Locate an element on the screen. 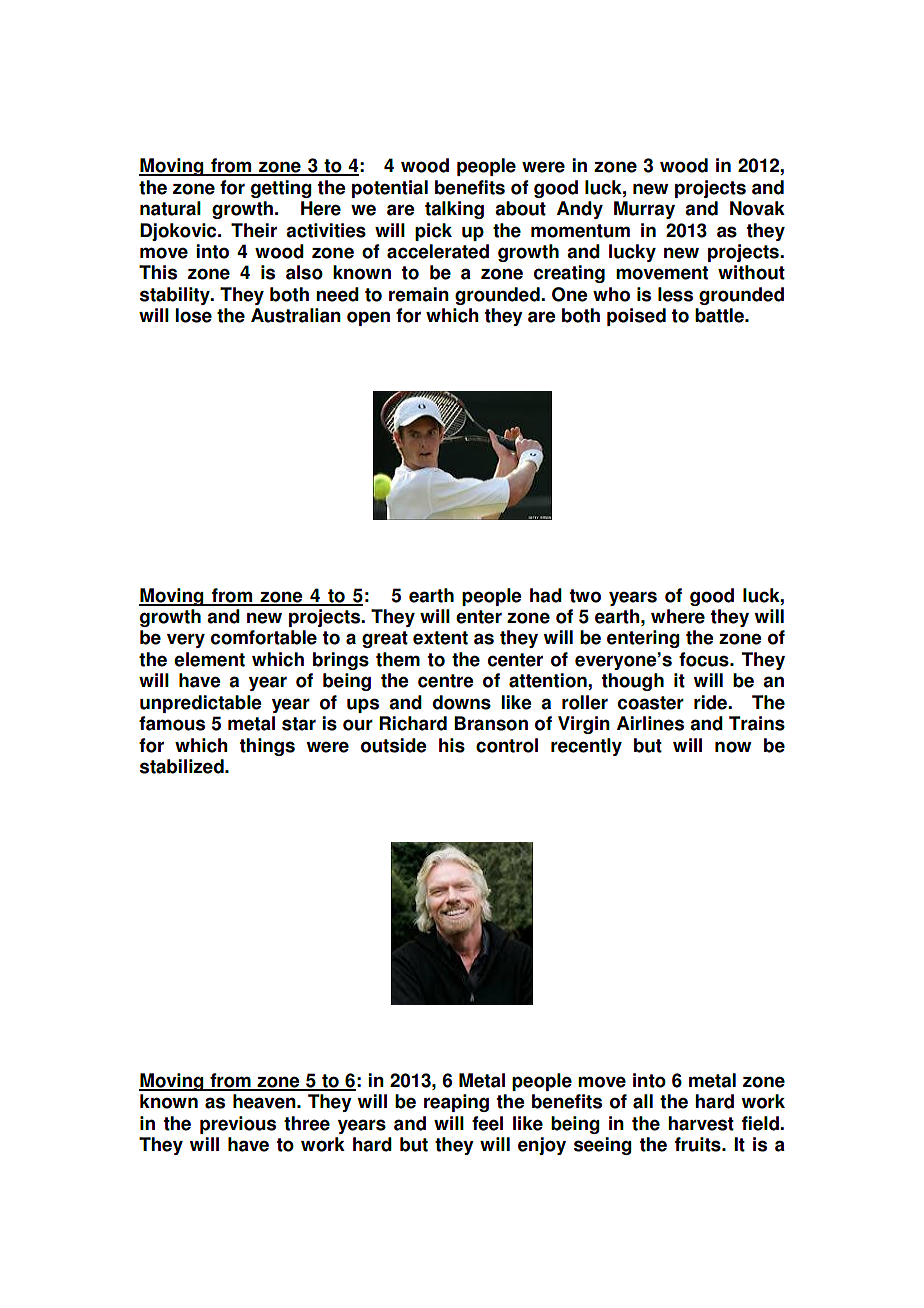 The height and width of the screenshot is (1308, 924). lose is located at coordinates (193, 315).
